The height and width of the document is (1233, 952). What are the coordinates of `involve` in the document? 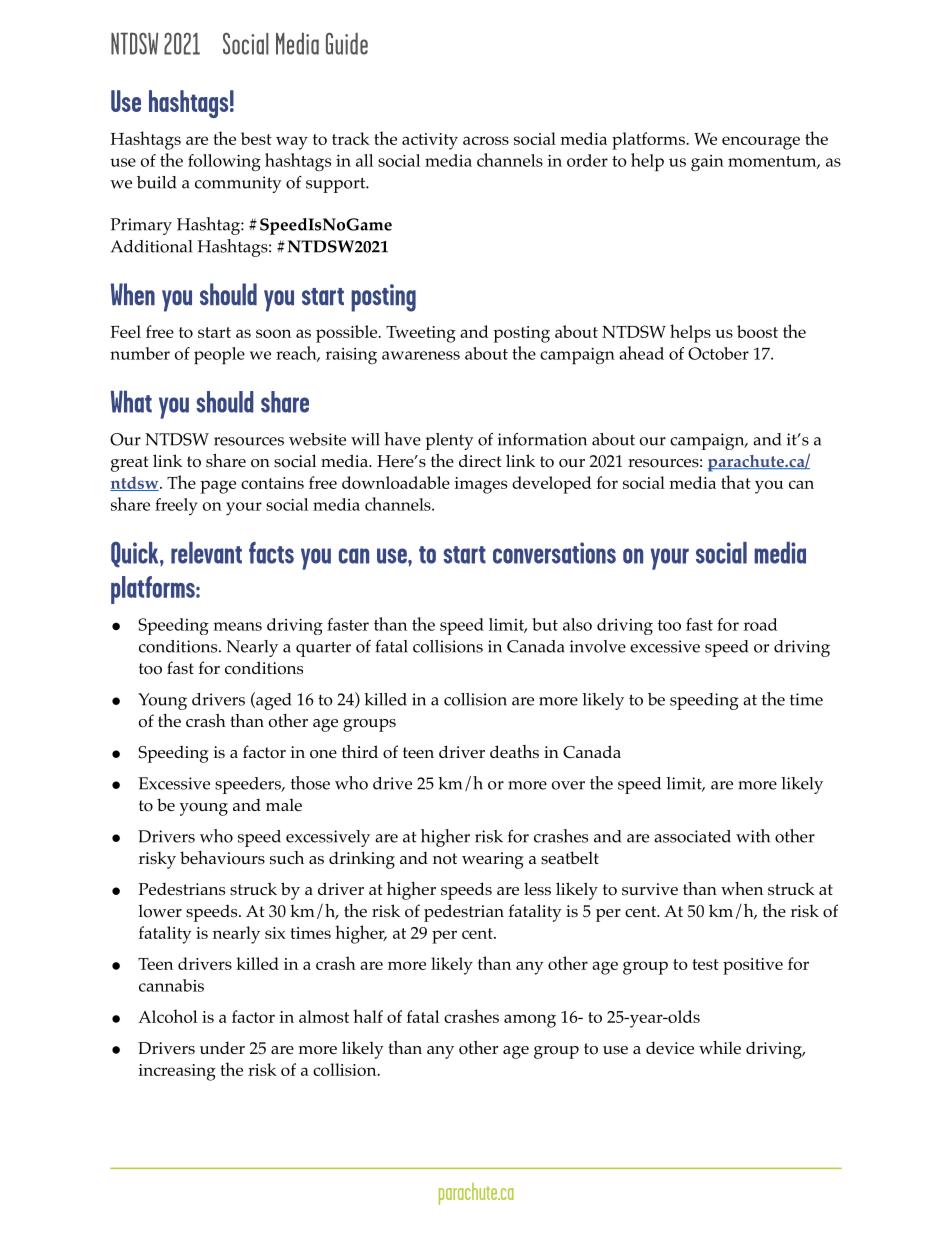 It's located at (598, 646).
